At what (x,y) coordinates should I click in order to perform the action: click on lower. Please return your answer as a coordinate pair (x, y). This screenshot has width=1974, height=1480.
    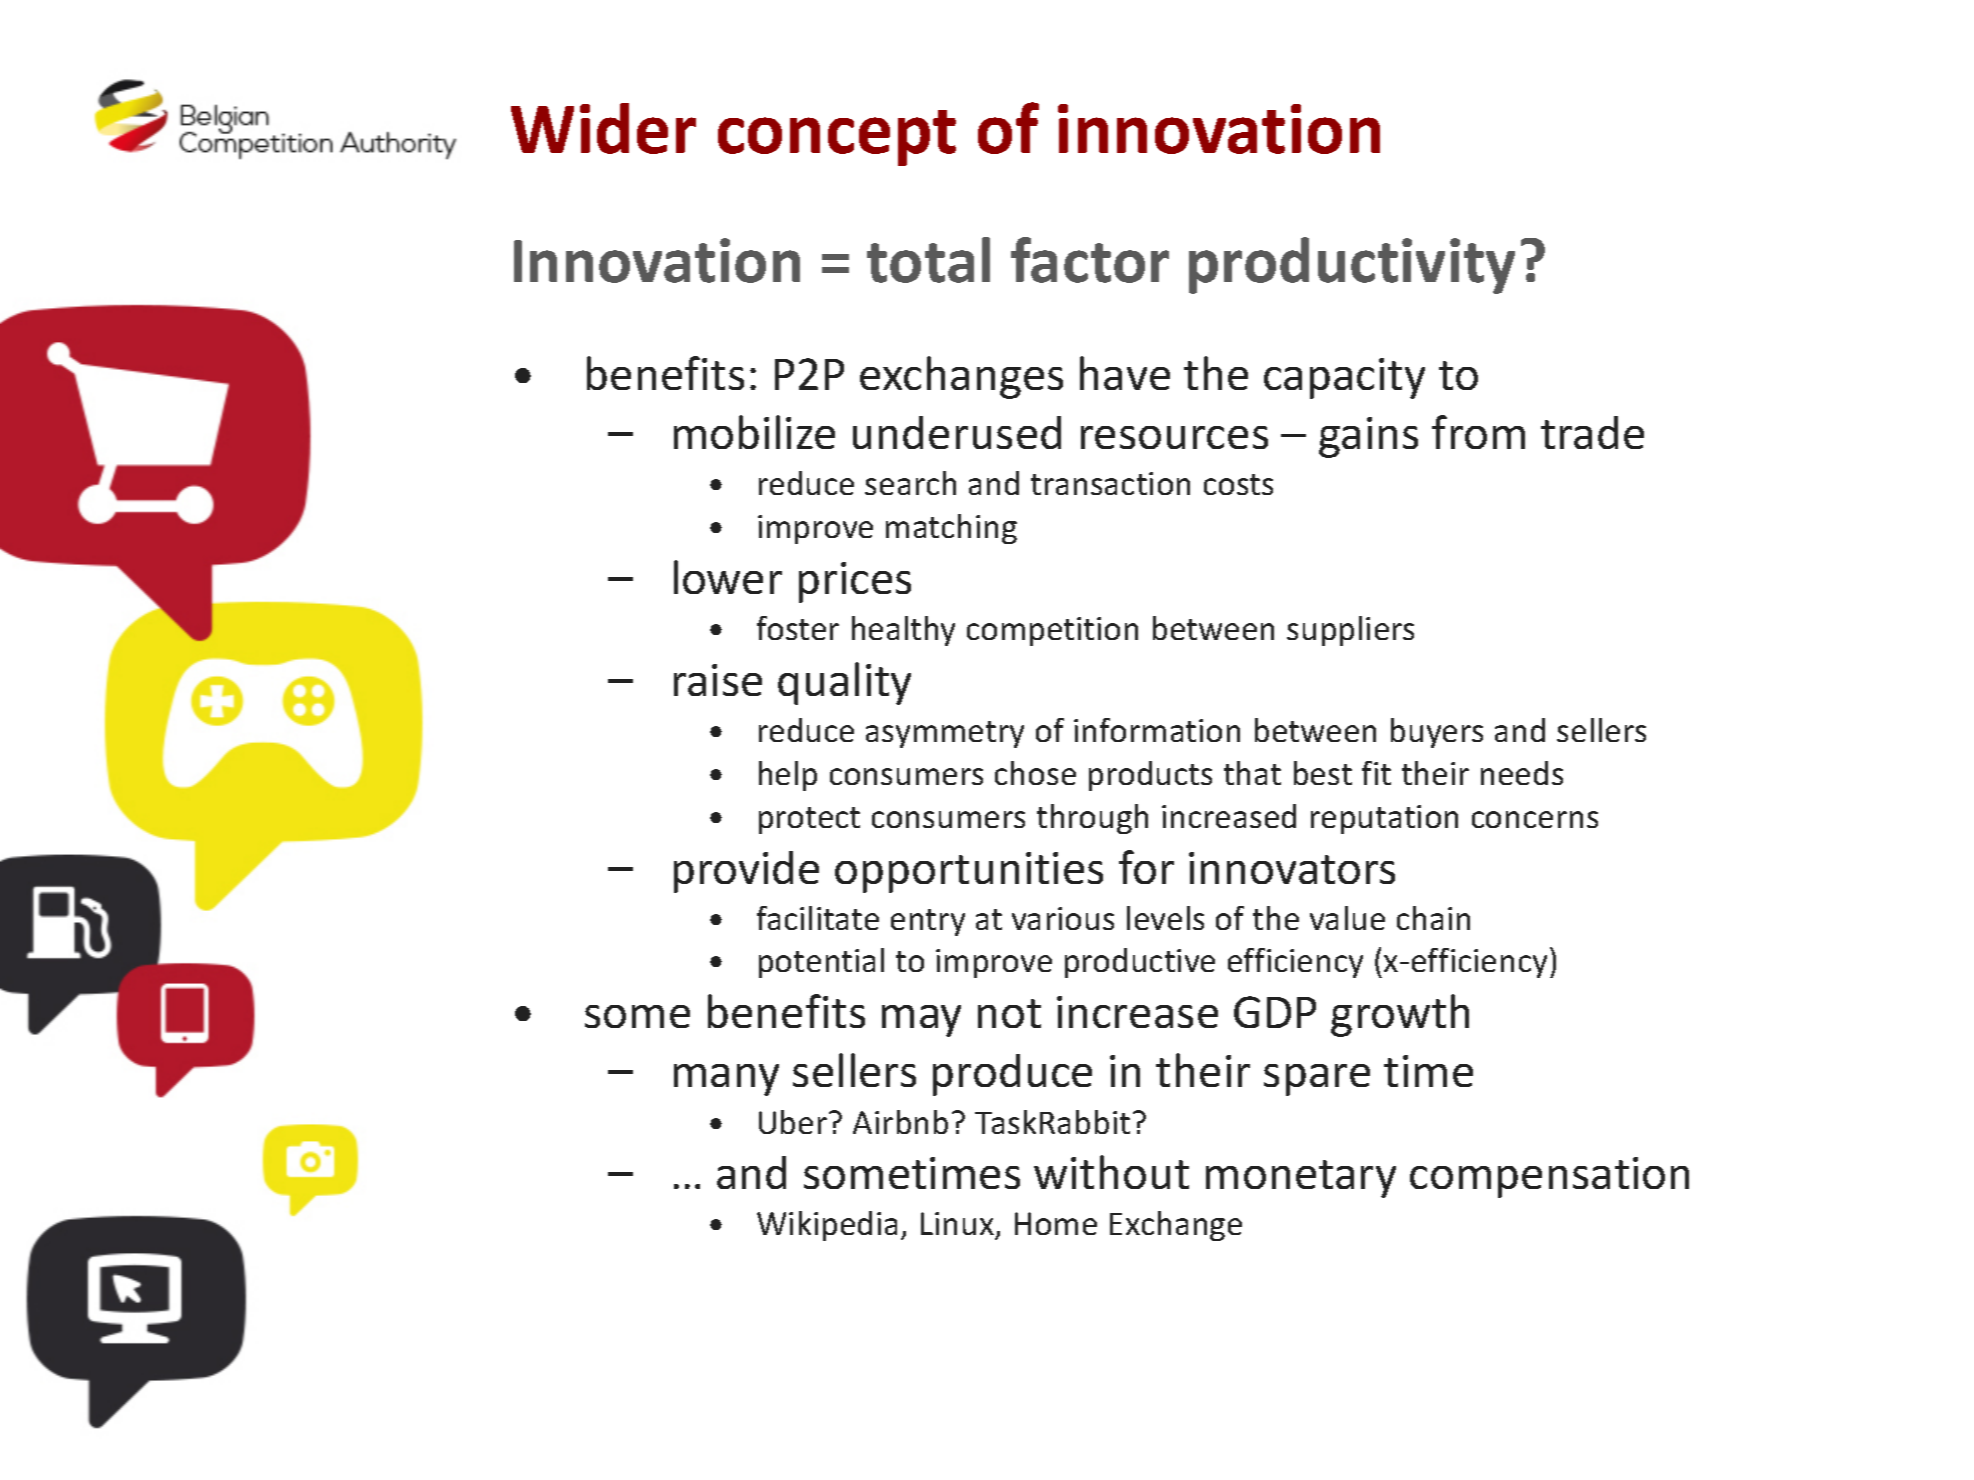
    Looking at the image, I should click on (728, 577).
